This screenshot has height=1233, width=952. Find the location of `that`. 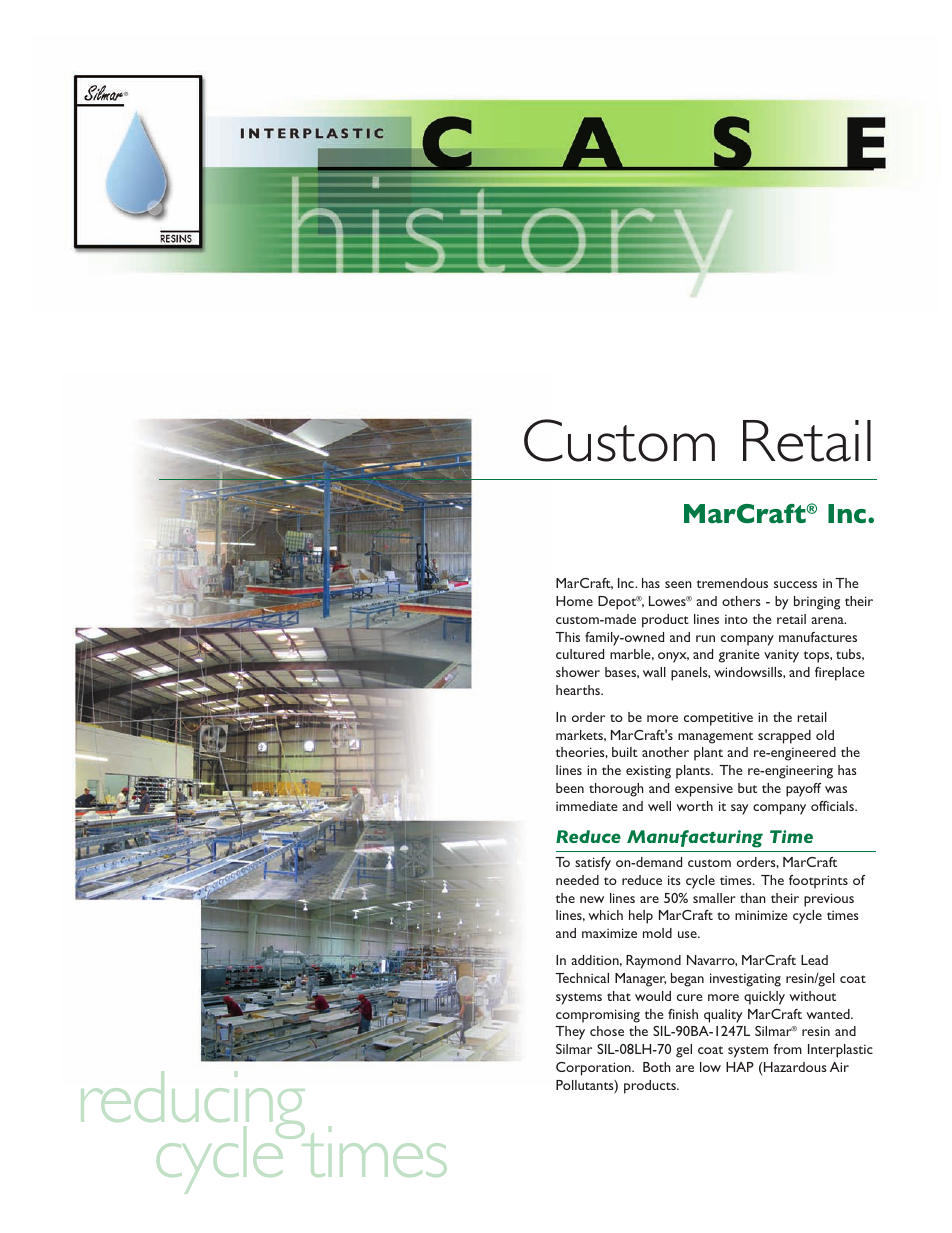

that is located at coordinates (619, 996).
